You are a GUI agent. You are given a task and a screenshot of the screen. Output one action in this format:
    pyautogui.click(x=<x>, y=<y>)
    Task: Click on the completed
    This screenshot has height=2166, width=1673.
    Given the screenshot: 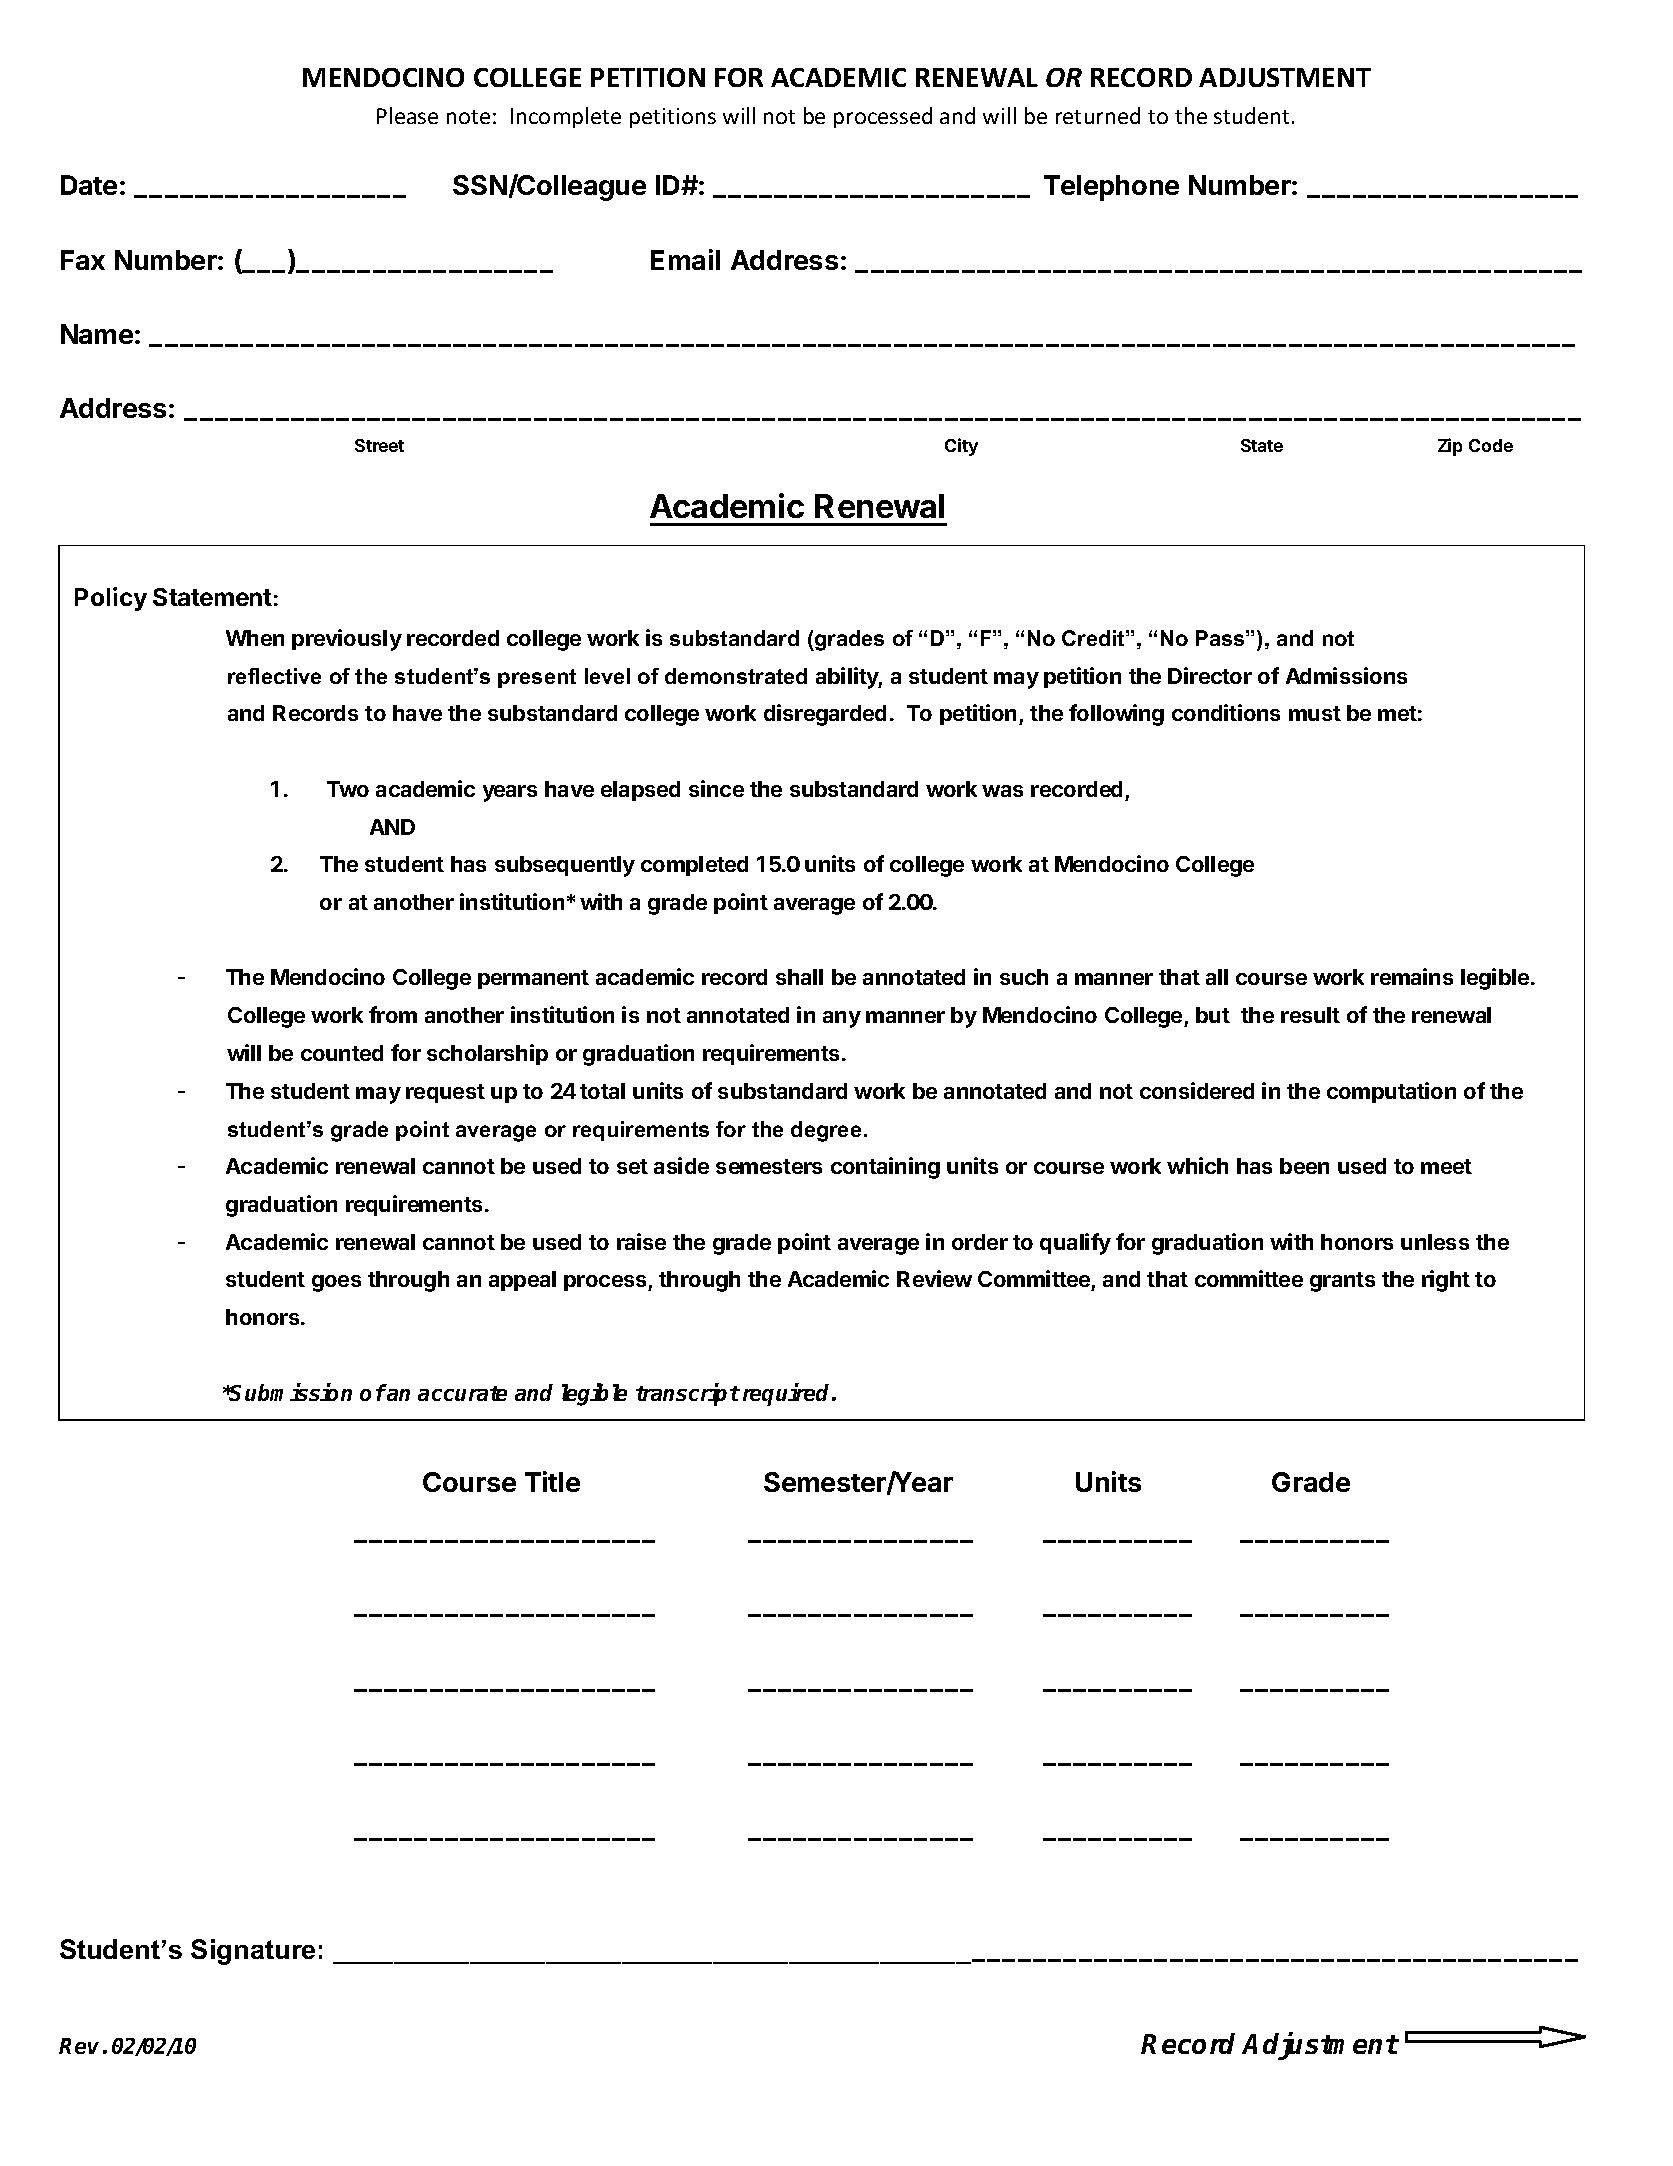 What is the action you would take?
    pyautogui.click(x=694, y=866)
